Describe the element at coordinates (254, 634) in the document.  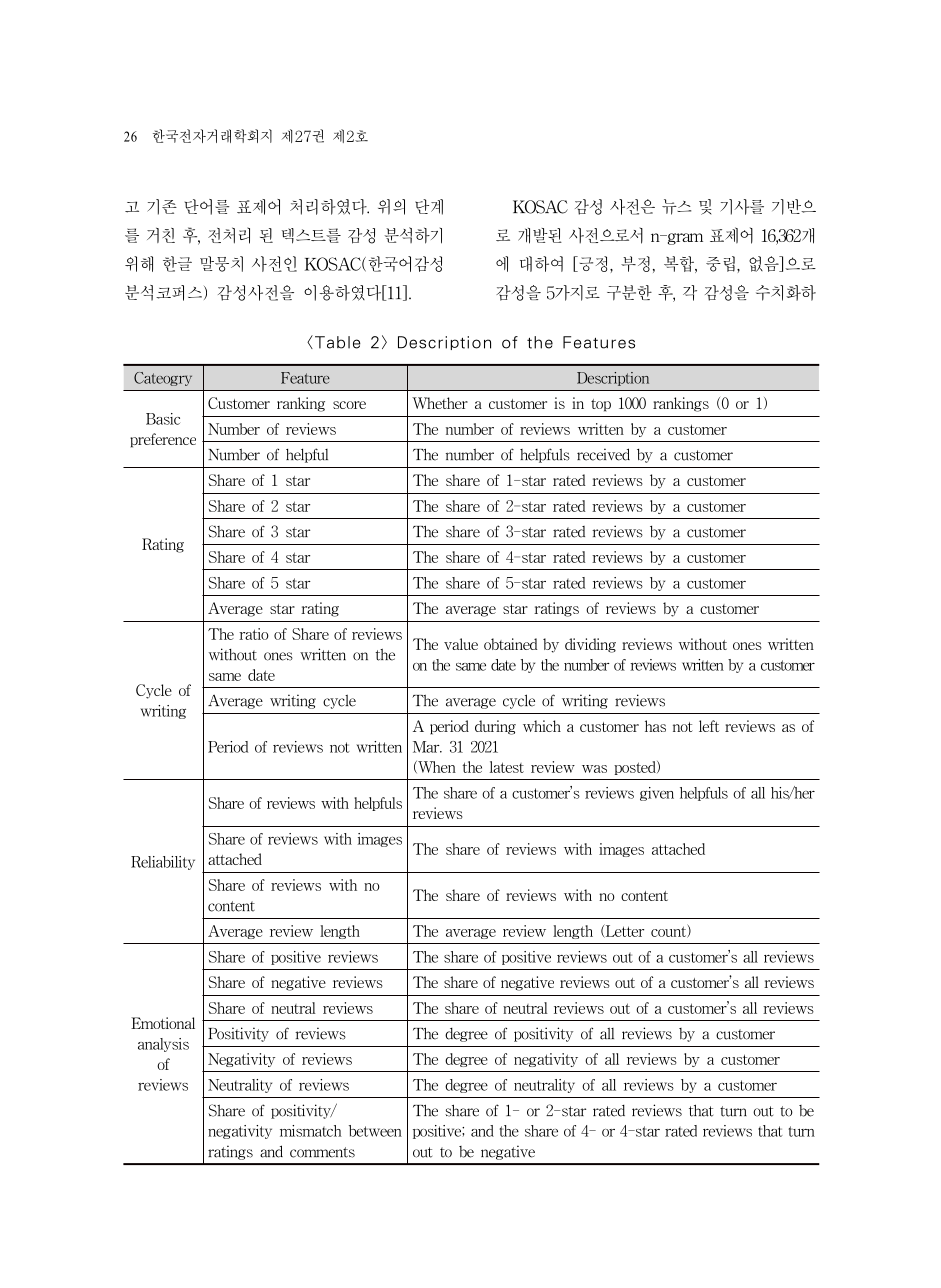
I see `ratio` at that location.
